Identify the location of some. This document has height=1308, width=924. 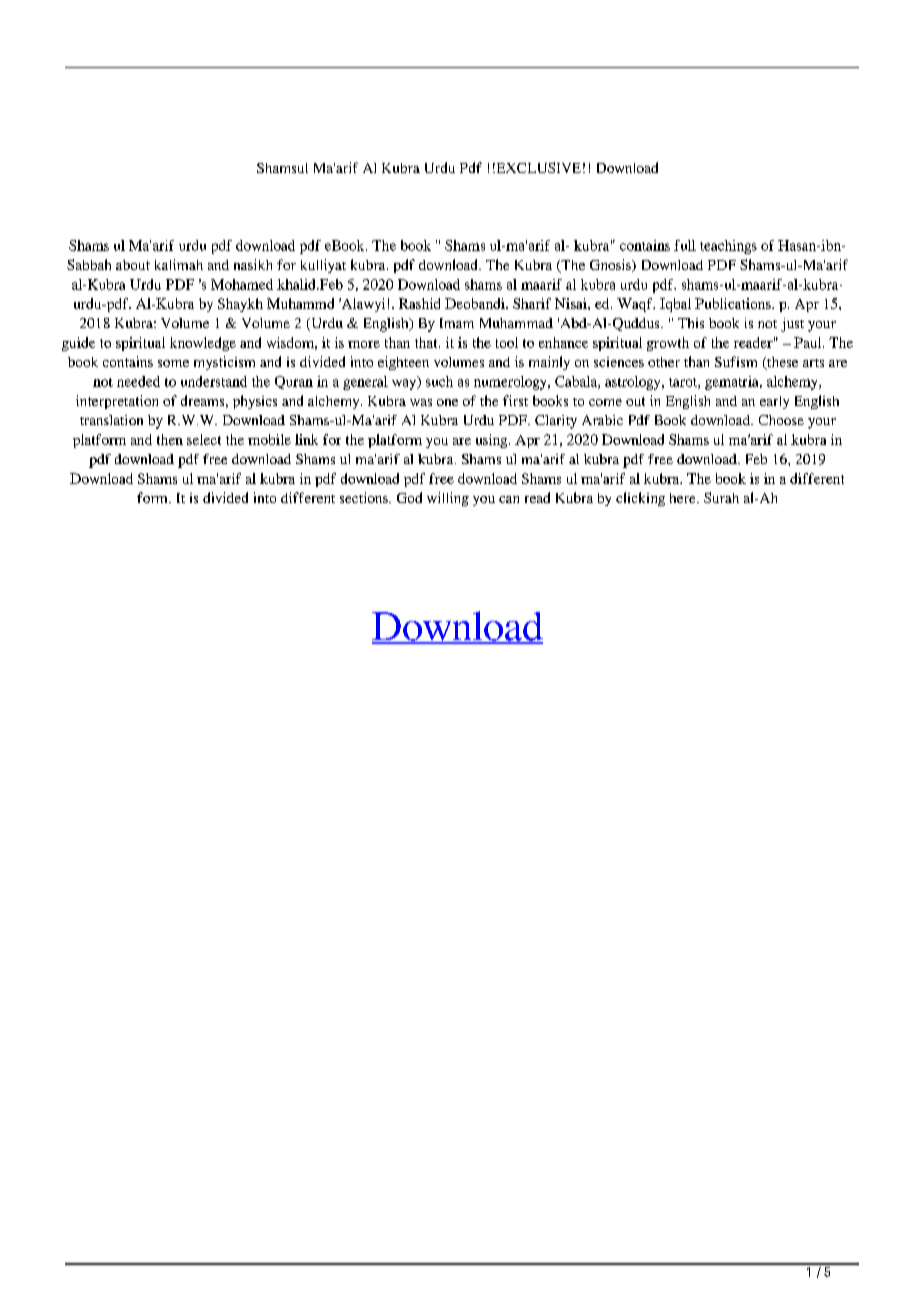
(173, 363).
